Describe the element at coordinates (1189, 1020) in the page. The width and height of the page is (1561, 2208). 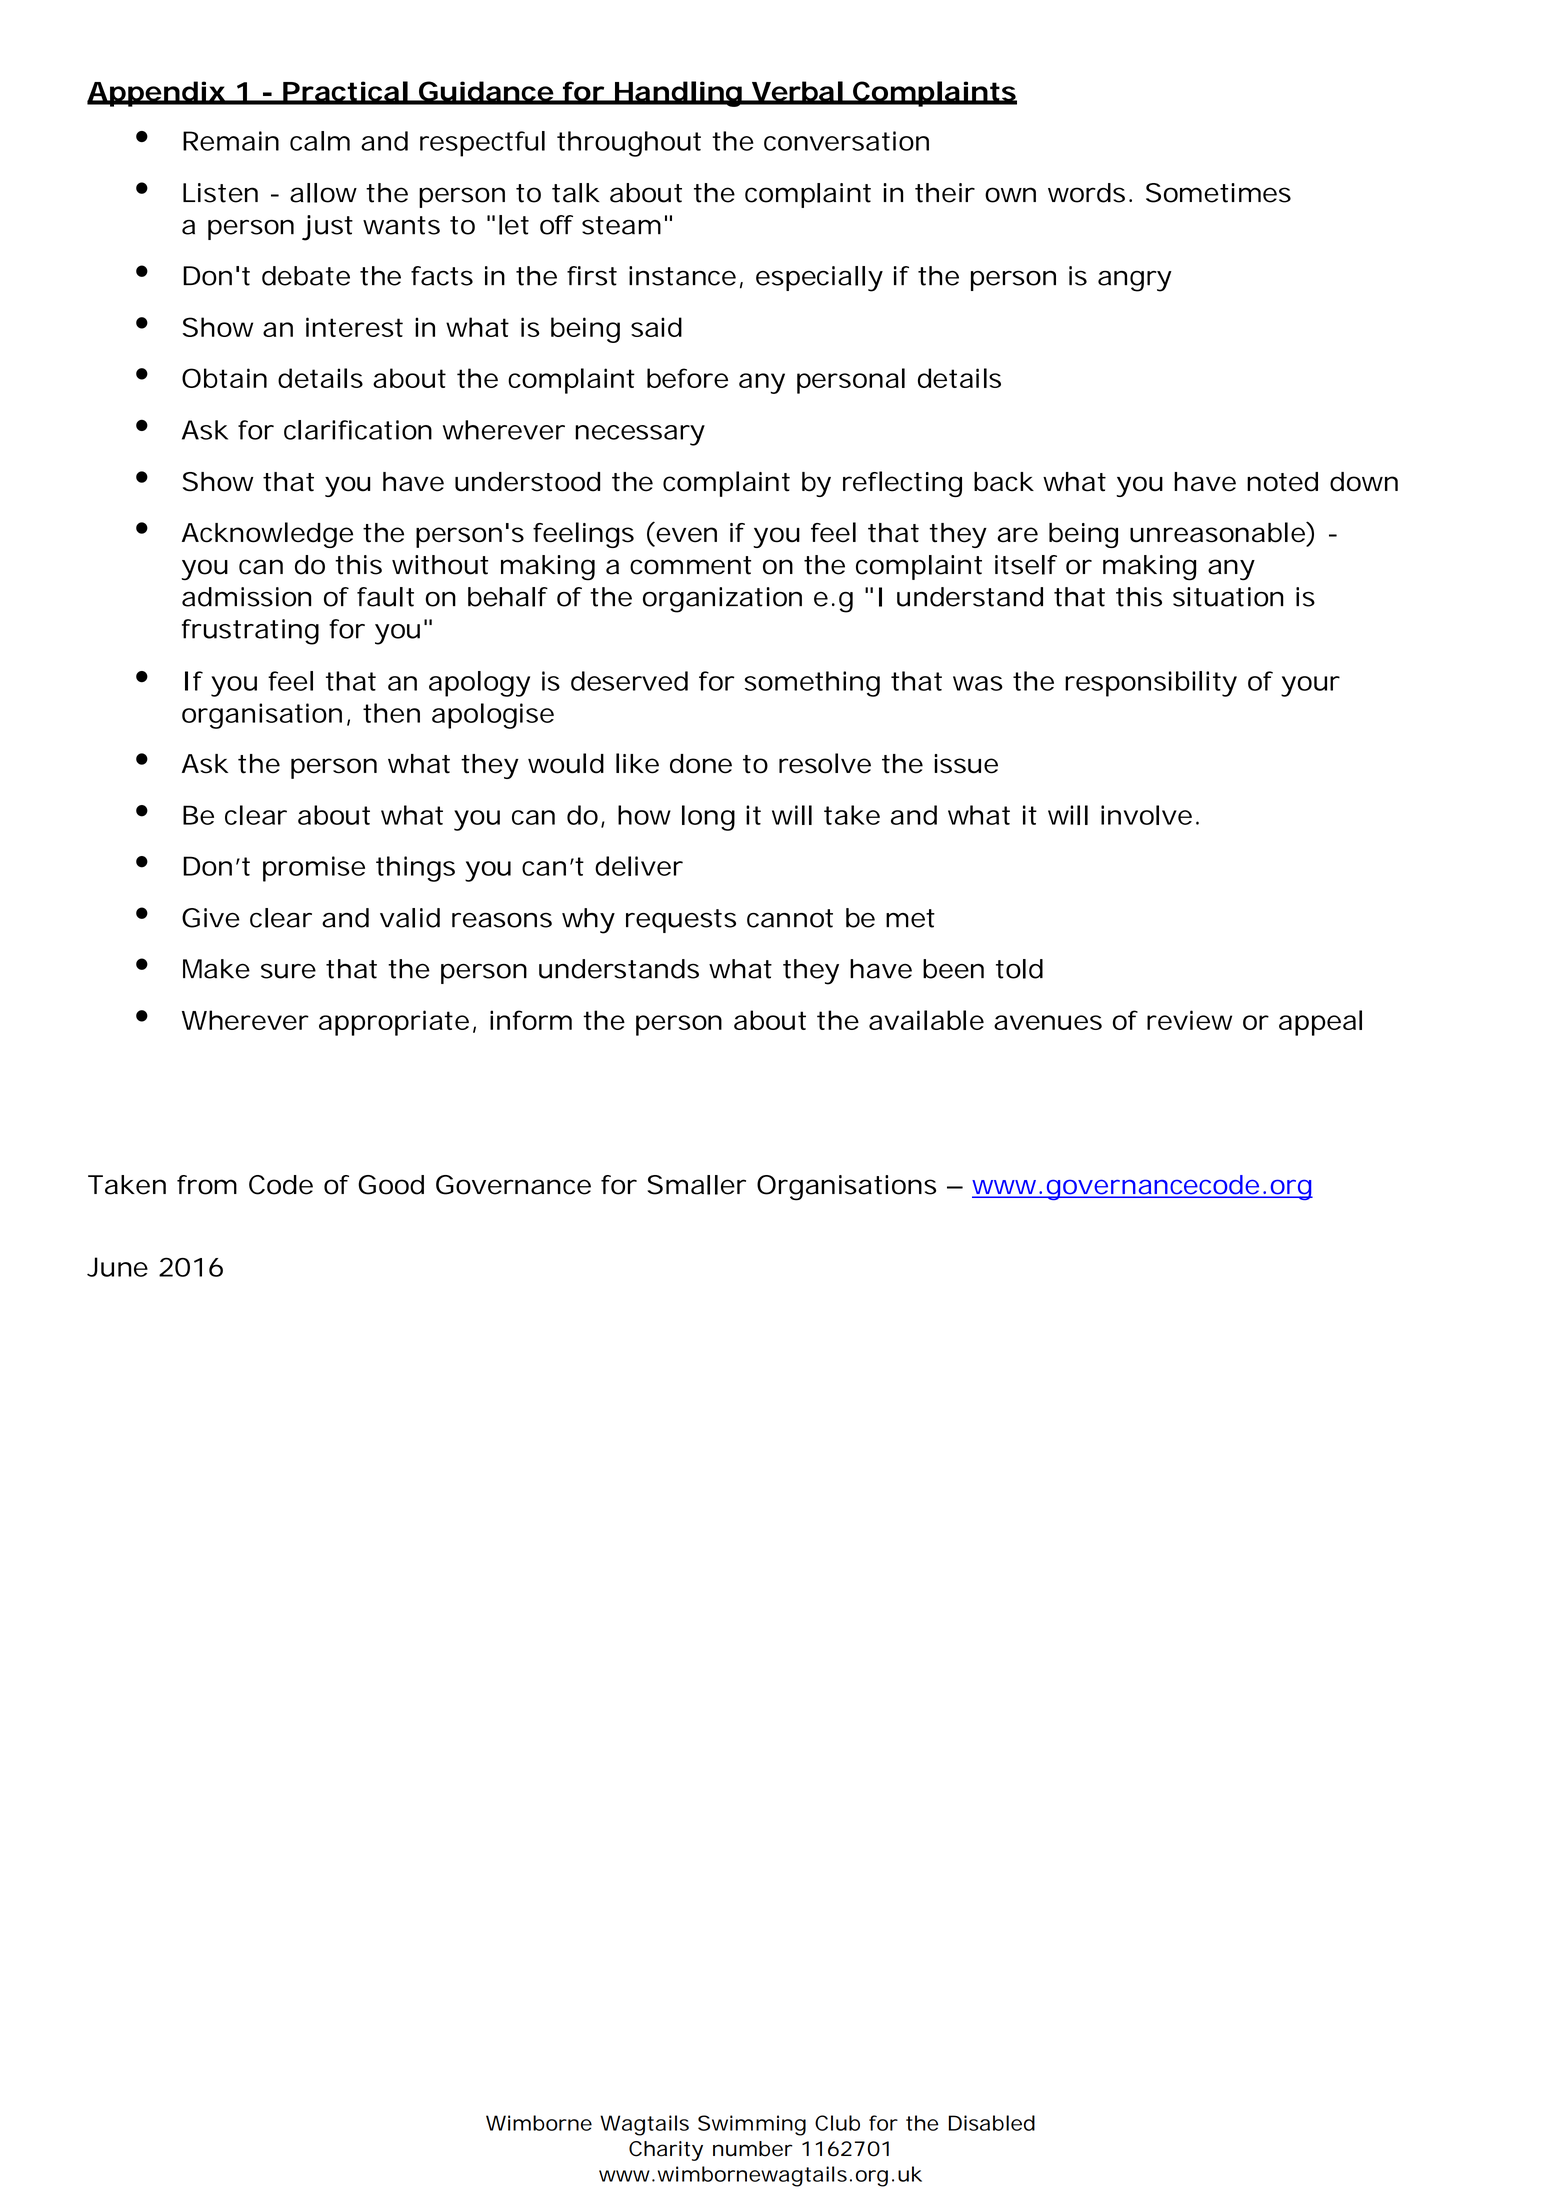
I see `review` at that location.
